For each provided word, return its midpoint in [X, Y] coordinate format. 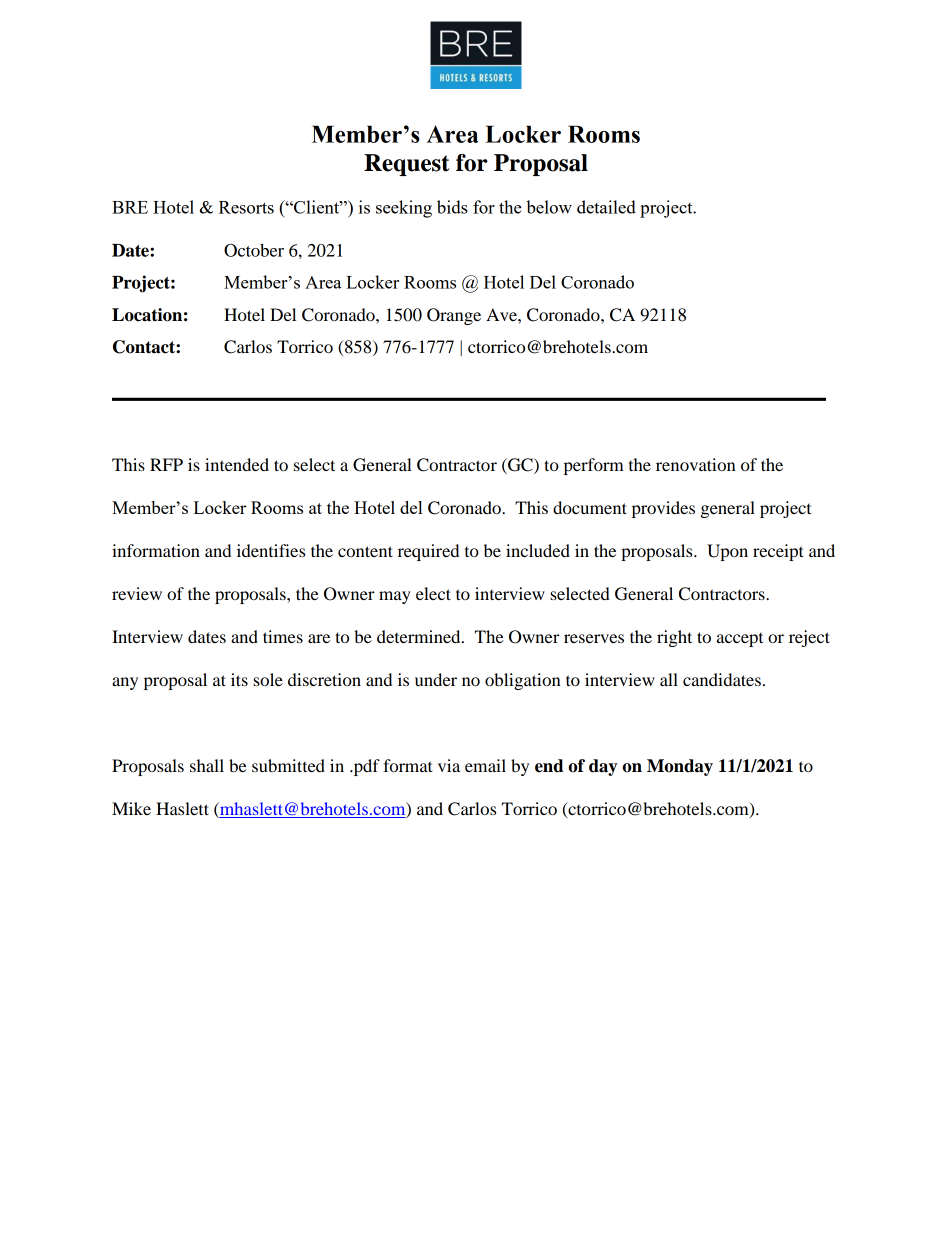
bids [452, 207]
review [137, 593]
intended [237, 464]
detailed [606, 207]
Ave [502, 314]
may [395, 597]
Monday [680, 767]
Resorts [246, 207]
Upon [727, 552]
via [449, 765]
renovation [696, 464]
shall [207, 765]
